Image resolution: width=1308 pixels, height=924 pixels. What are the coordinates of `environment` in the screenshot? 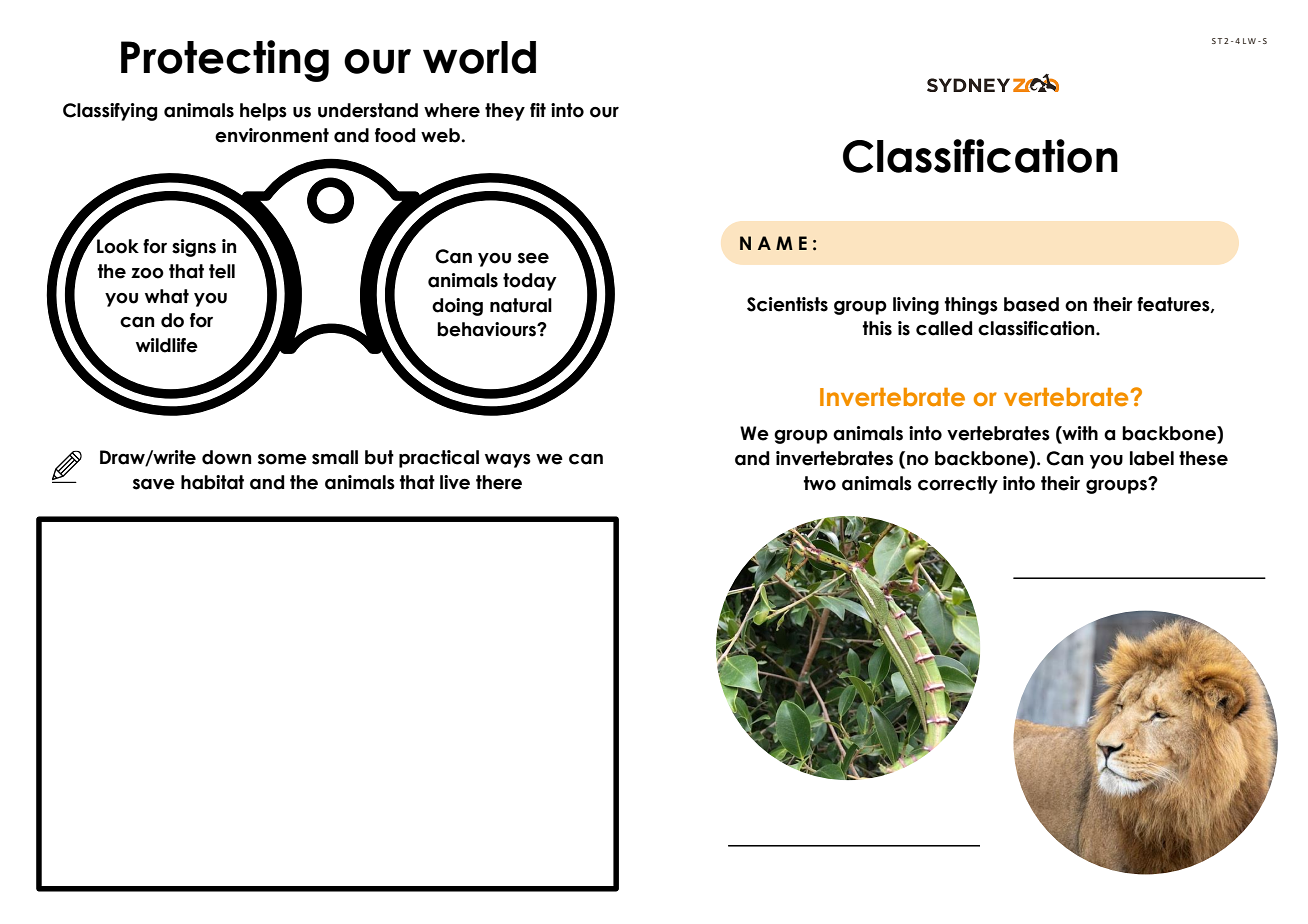 It's located at (272, 135).
